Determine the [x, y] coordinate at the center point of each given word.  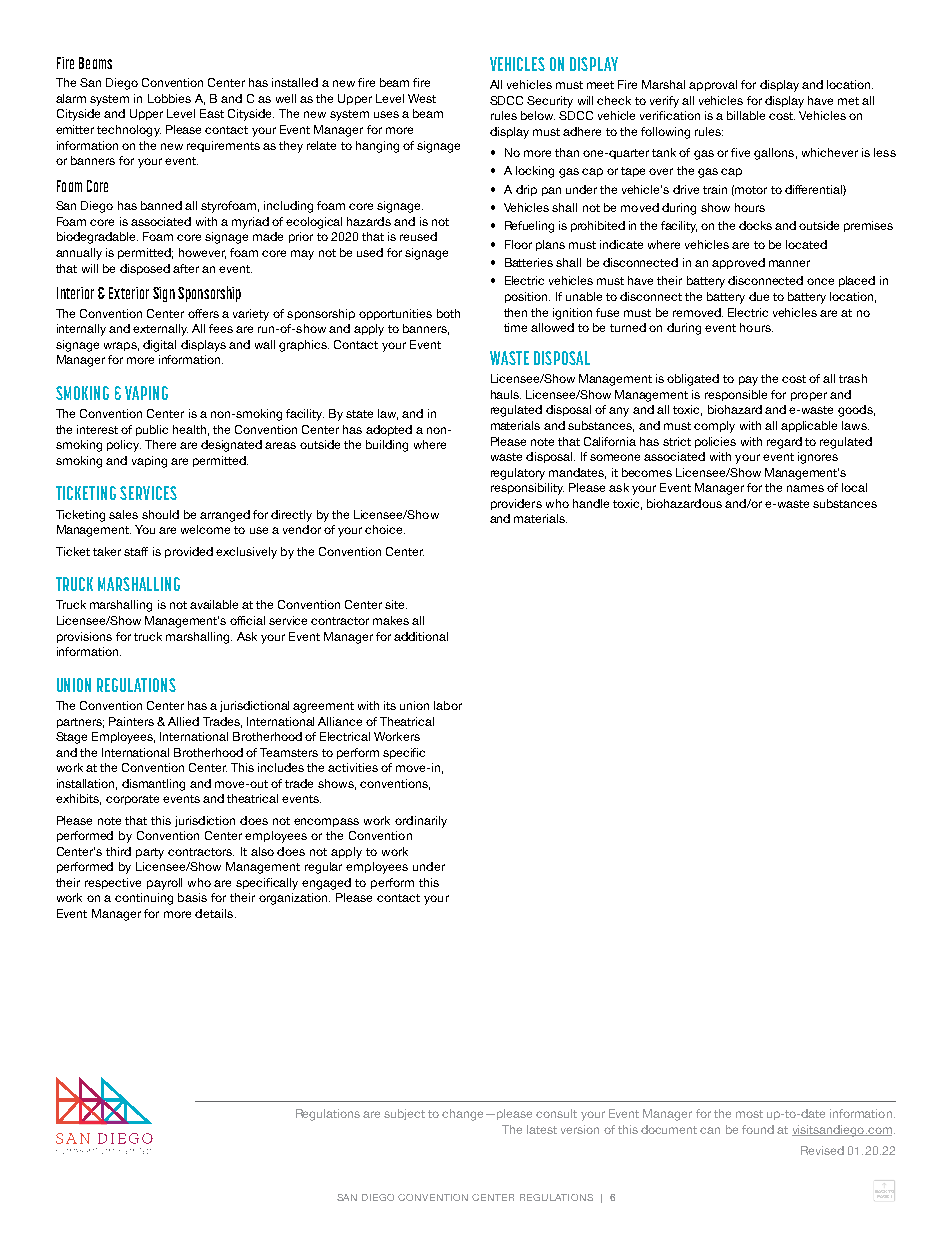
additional [421, 636]
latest [542, 1129]
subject [404, 1114]
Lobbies [169, 98]
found [758, 1129]
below [538, 115]
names [805, 488]
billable [746, 115]
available [214, 604]
